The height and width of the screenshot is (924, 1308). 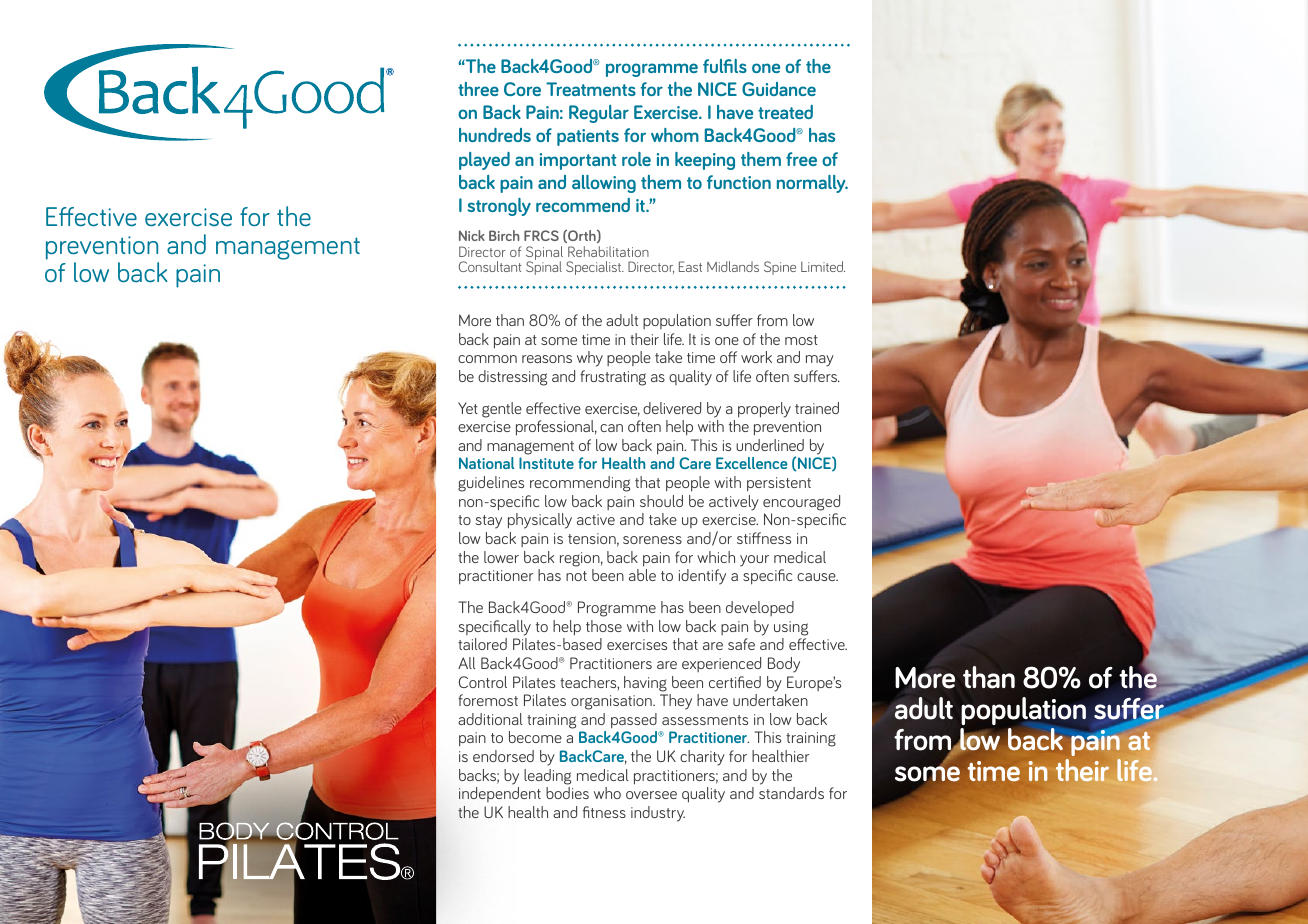 I want to click on tailored, so click(x=482, y=644).
